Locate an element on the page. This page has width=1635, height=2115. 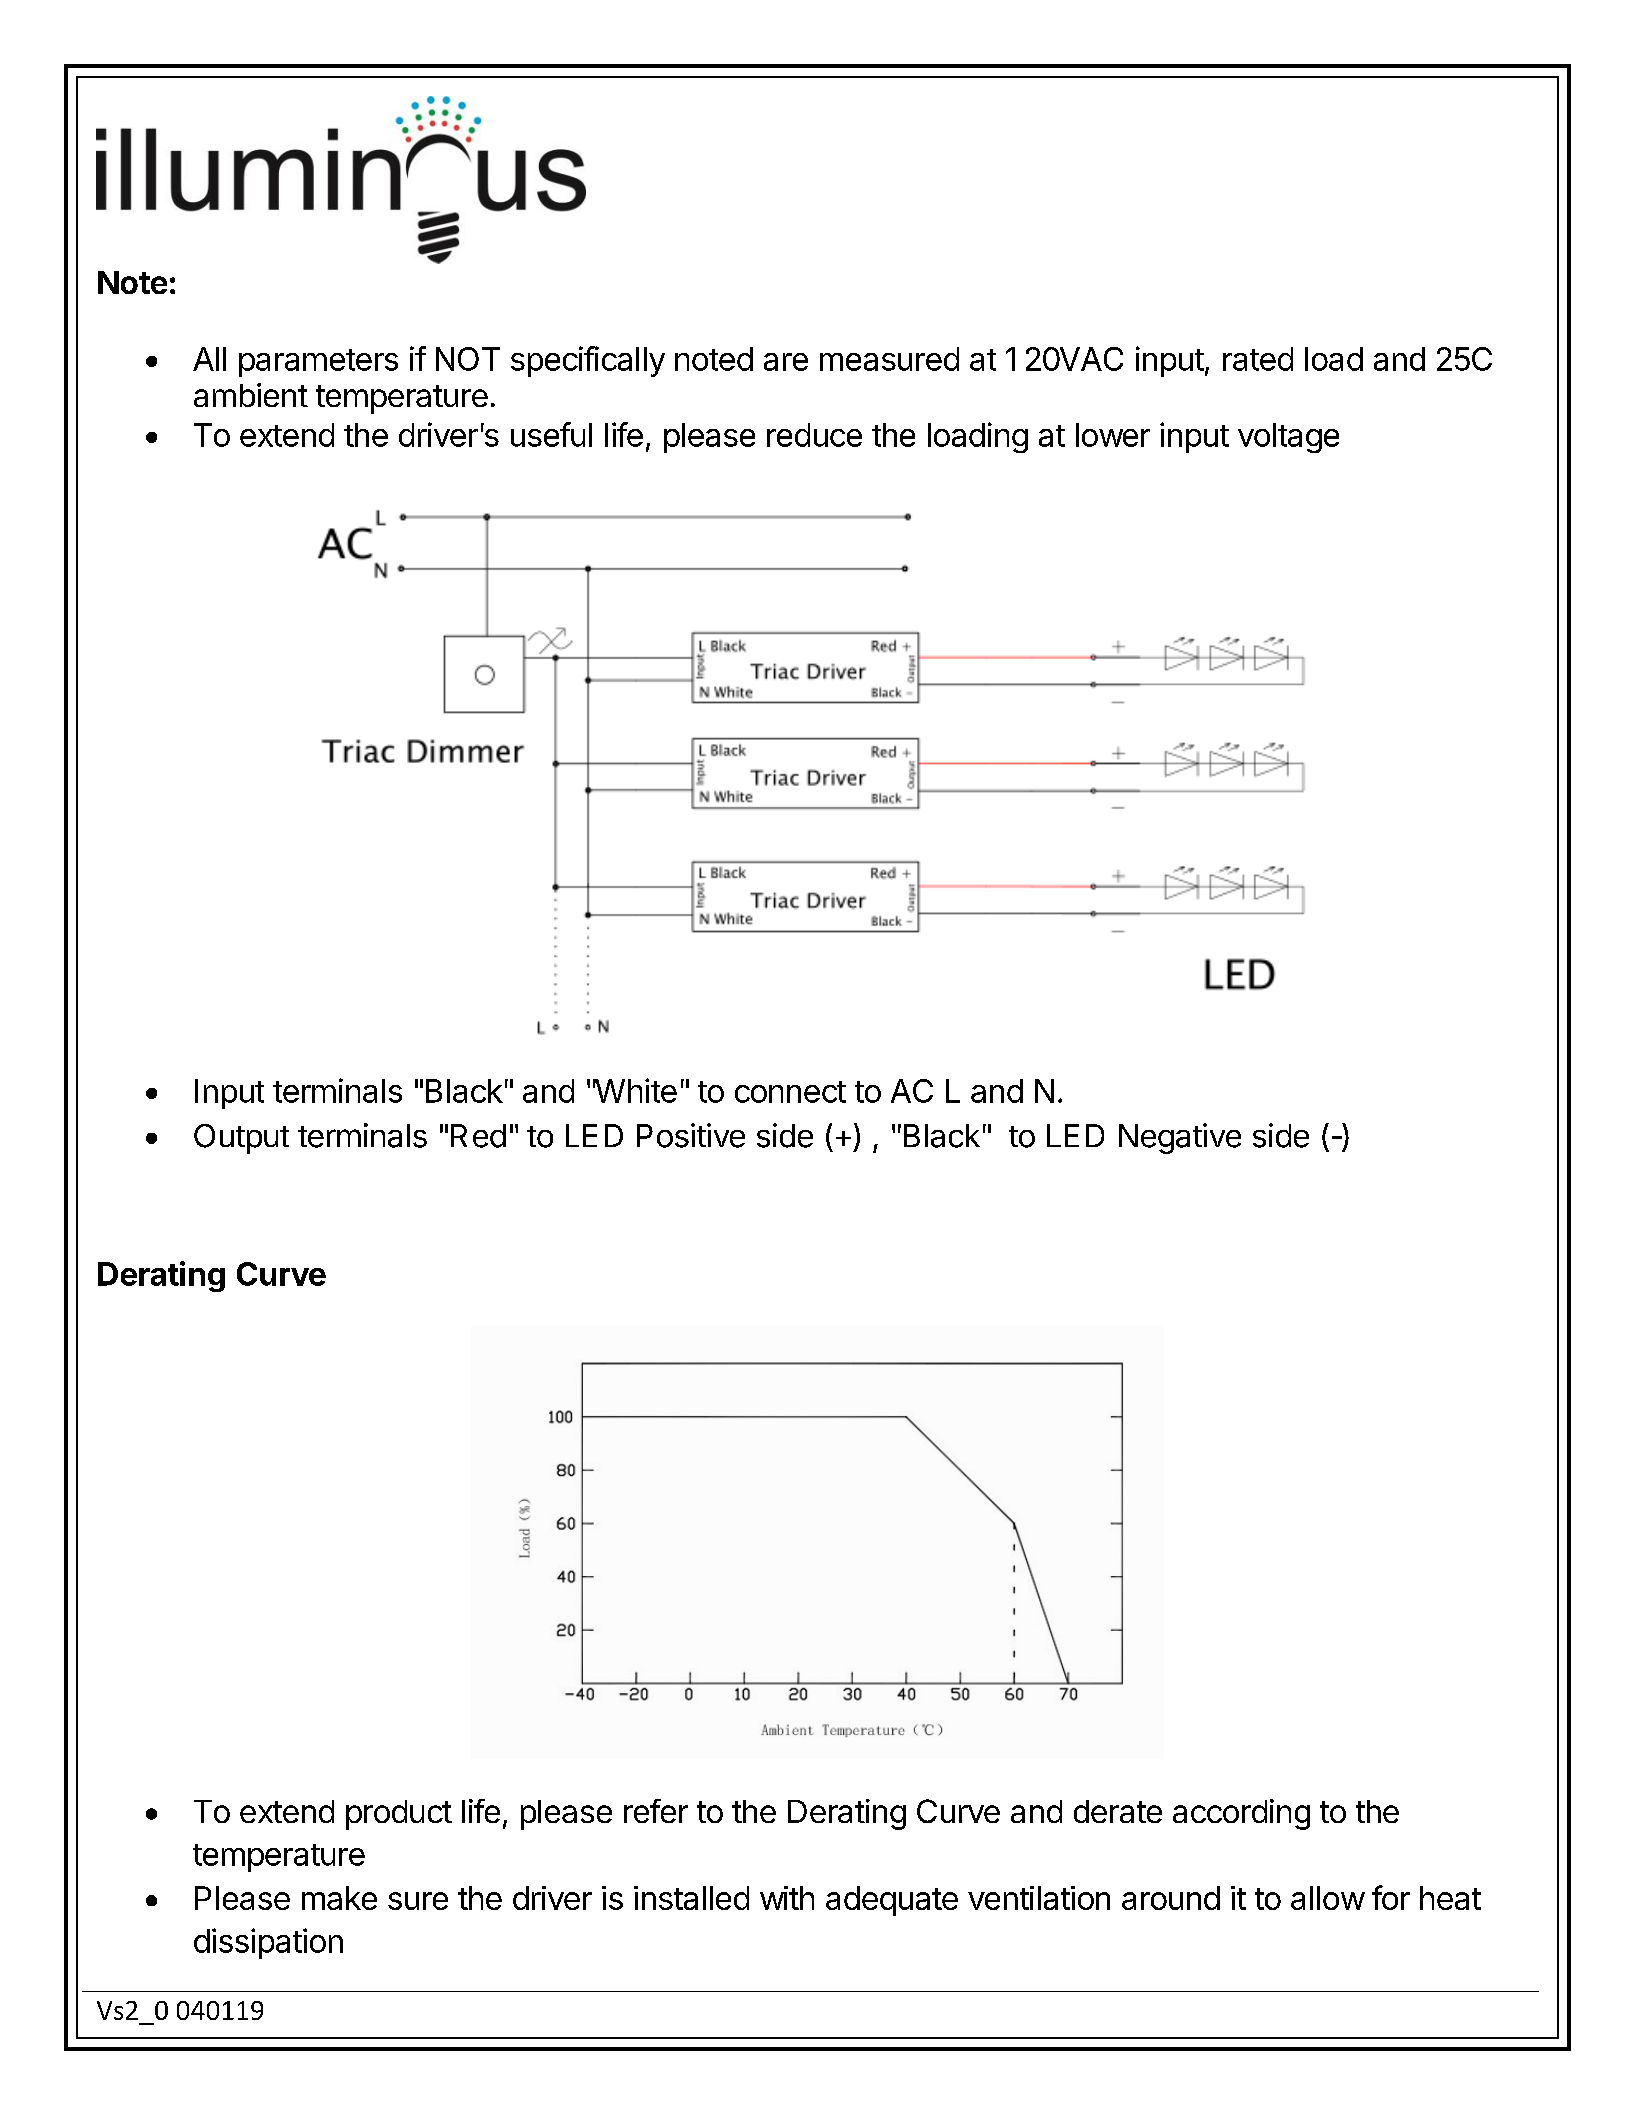
parameters is located at coordinates (318, 363).
